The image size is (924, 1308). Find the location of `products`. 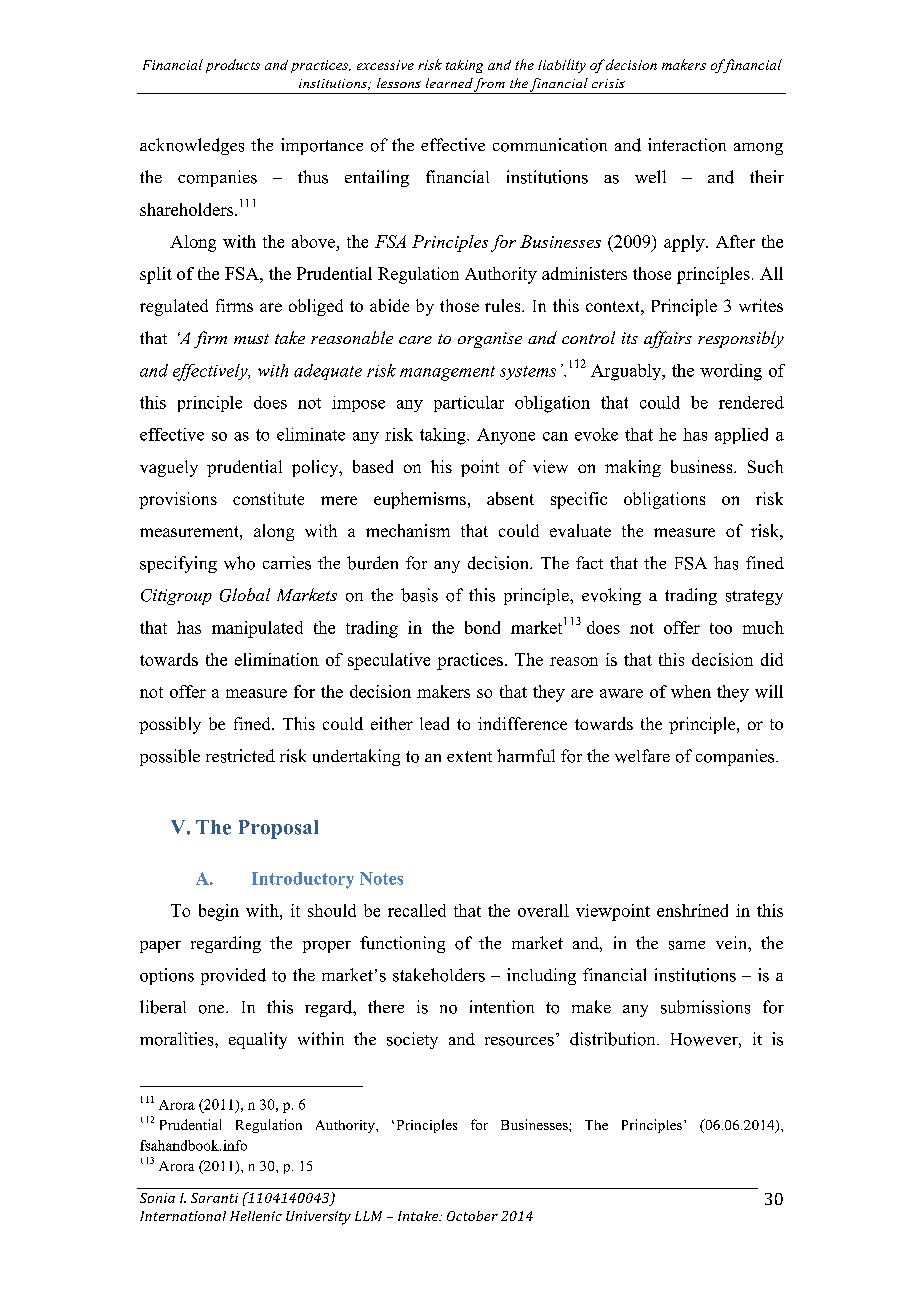

products is located at coordinates (233, 66).
